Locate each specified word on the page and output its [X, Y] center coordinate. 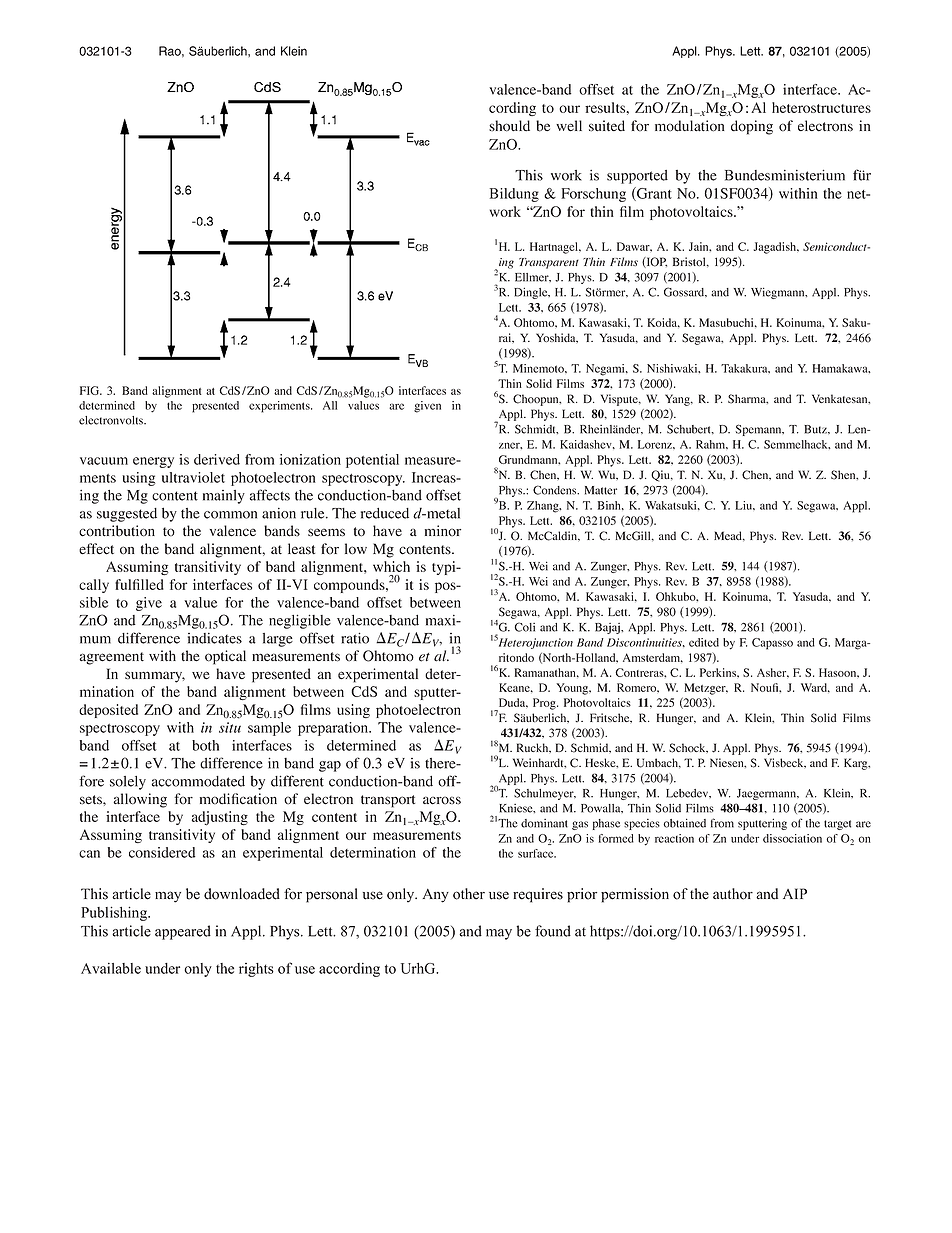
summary [155, 677]
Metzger [706, 689]
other [469, 894]
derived [217, 459]
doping [752, 127]
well [569, 126]
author [733, 894]
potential [372, 461]
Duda [513, 703]
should [509, 126]
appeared [183, 932]
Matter [601, 490]
